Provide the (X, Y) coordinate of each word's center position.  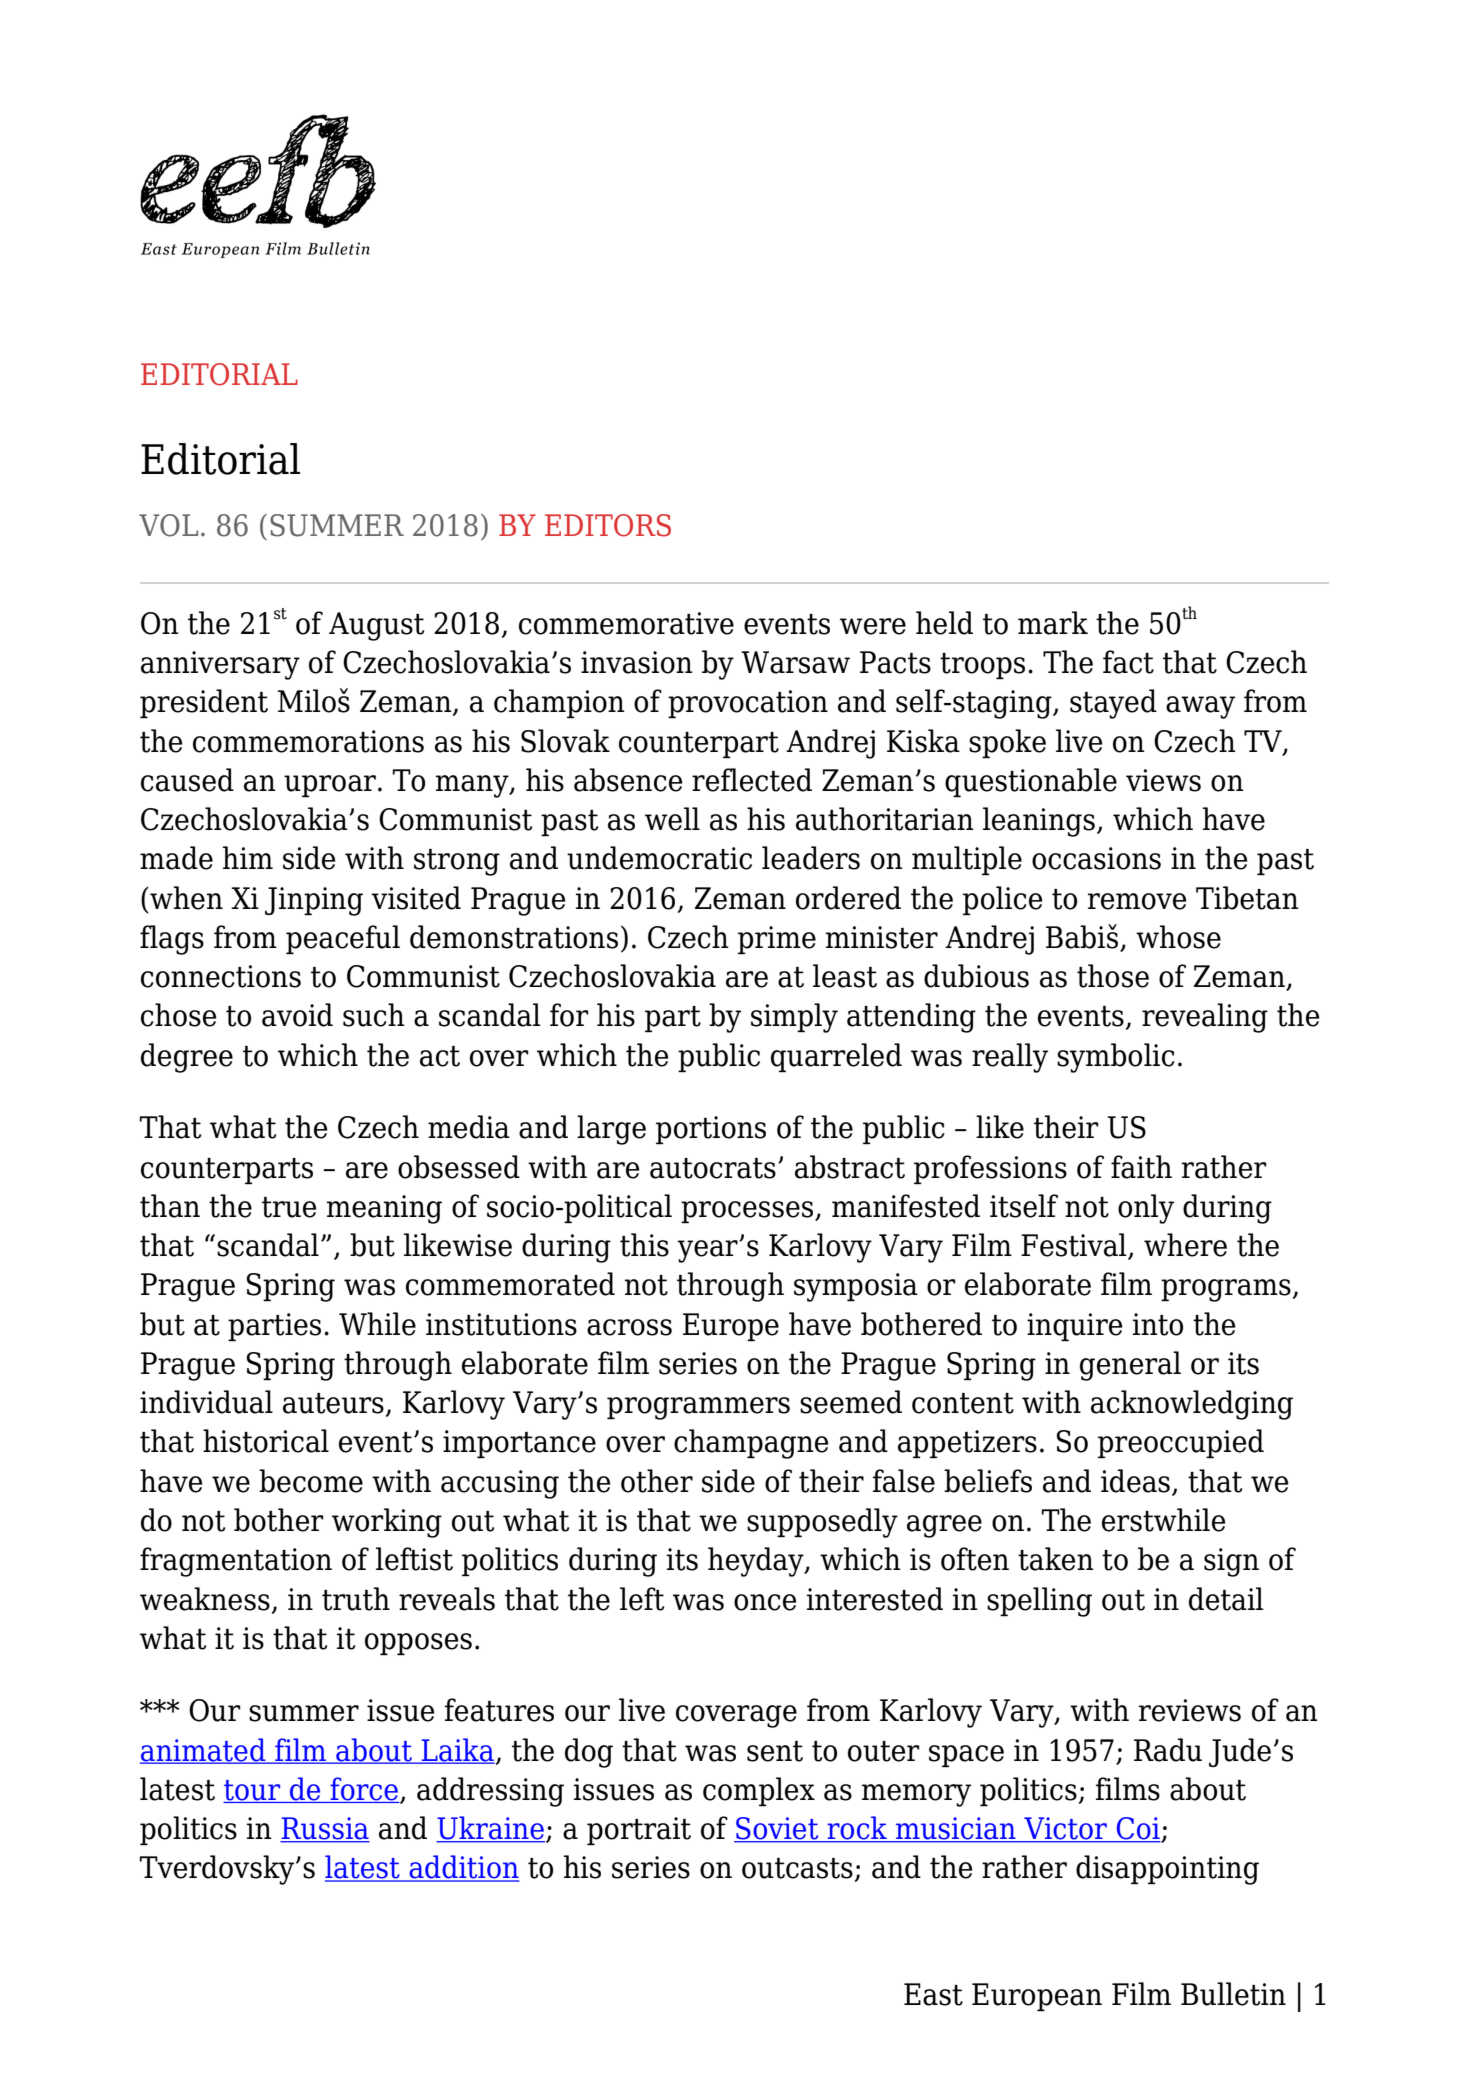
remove (1137, 901)
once (765, 1602)
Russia (325, 1829)
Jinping (314, 901)
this (644, 1245)
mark (1053, 623)
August (376, 626)
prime (777, 940)
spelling (1039, 1602)
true (289, 1207)
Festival (1075, 1246)
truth (356, 1599)
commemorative (626, 623)
